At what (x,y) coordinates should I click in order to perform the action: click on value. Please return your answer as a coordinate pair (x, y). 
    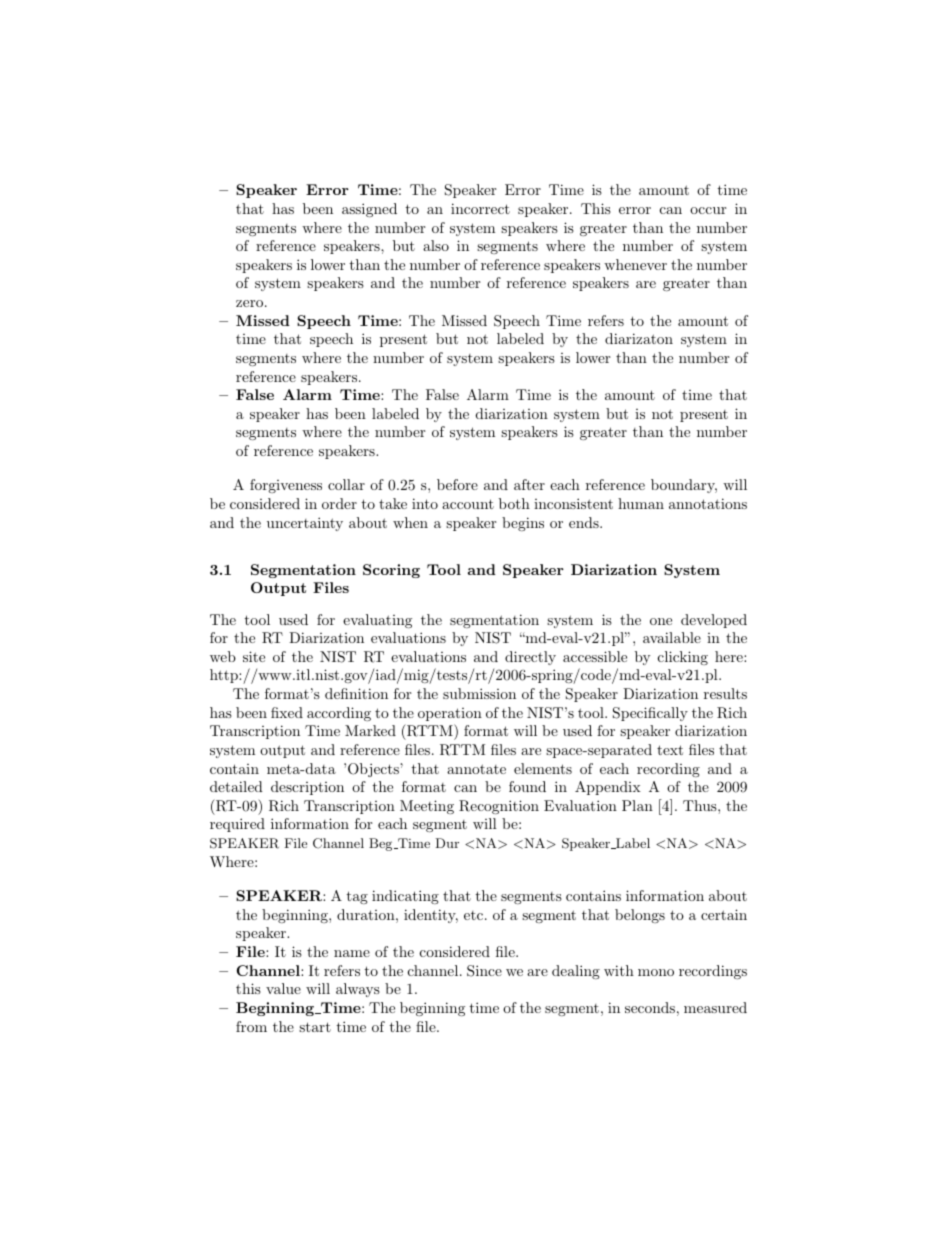
    Looking at the image, I should click on (283, 988).
